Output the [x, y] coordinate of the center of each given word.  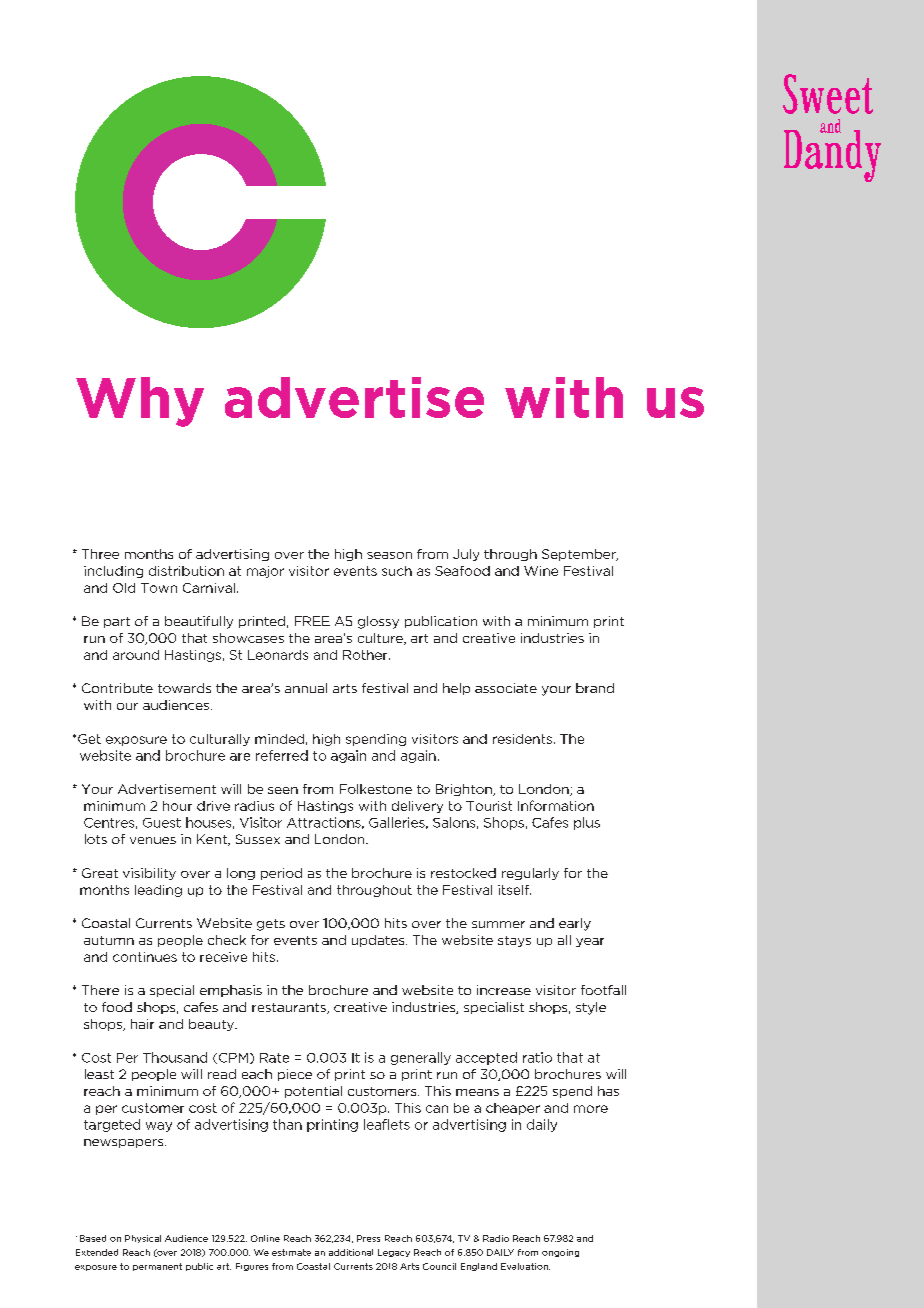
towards [184, 688]
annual [306, 688]
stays [514, 941]
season [389, 555]
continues [145, 957]
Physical [143, 1239]
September [580, 555]
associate [506, 688]
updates [379, 941]
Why [140, 402]
